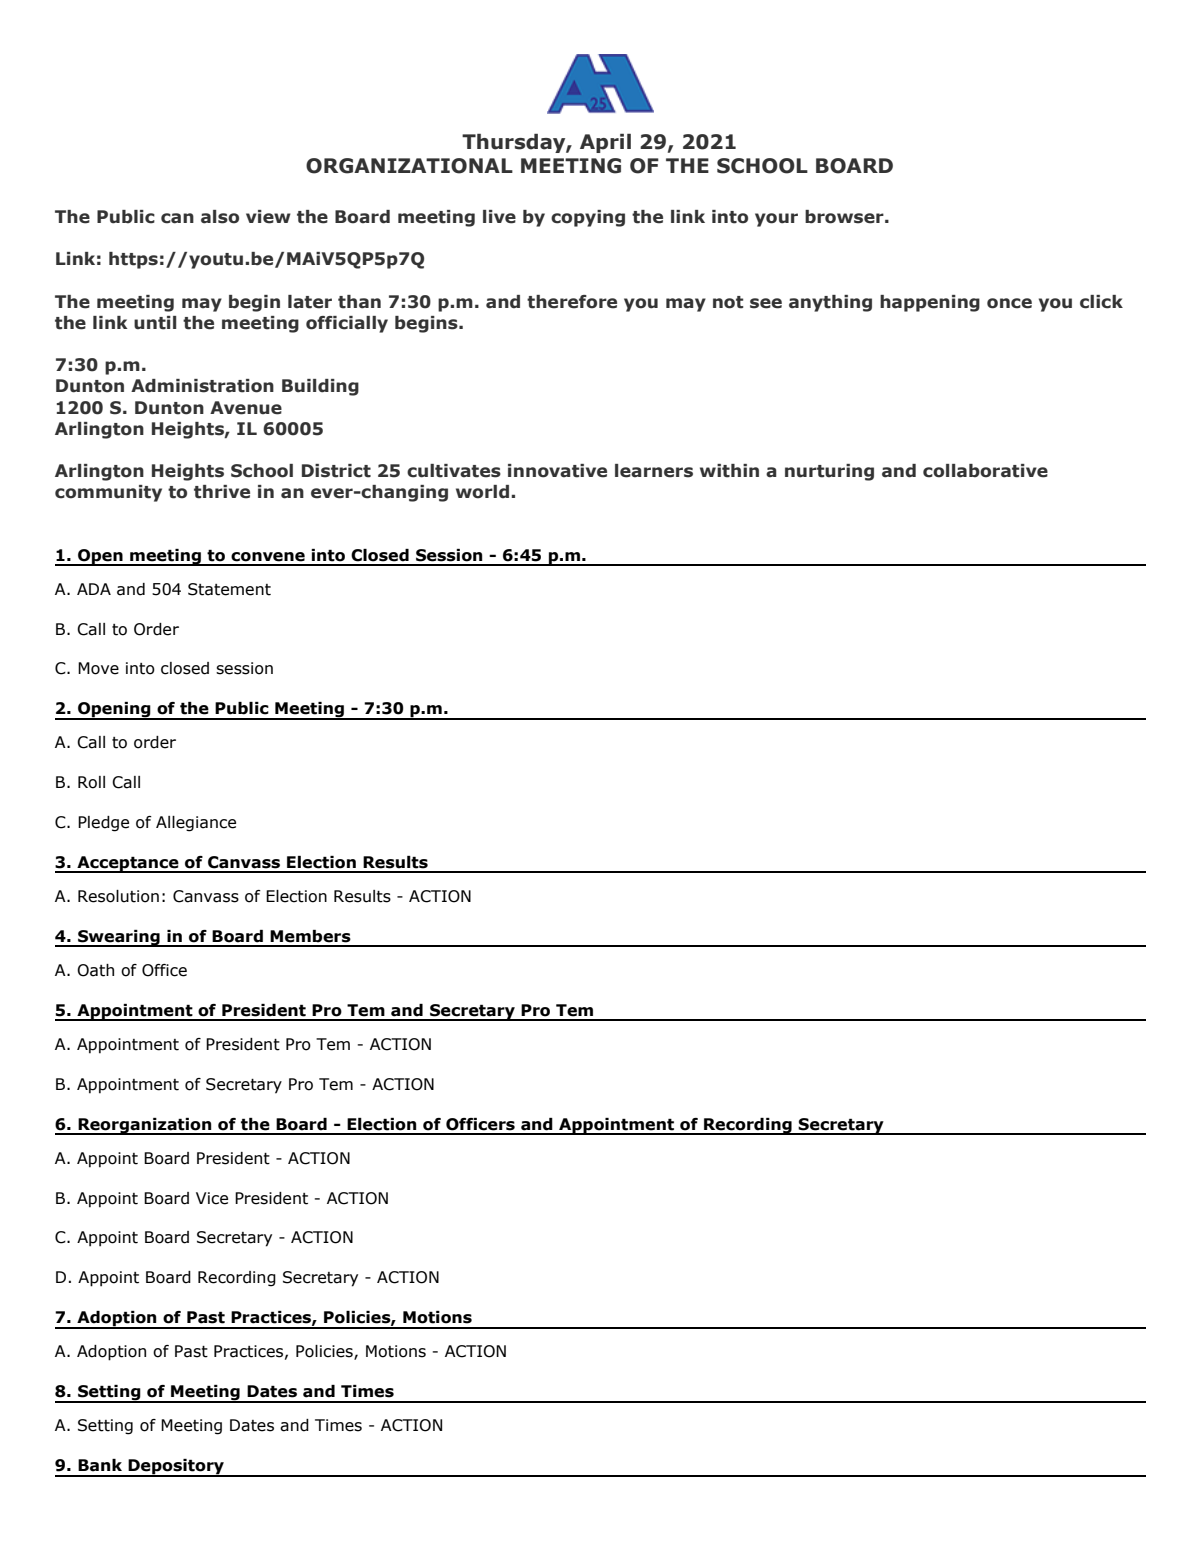  I want to click on Reorganization, so click(145, 1126).
